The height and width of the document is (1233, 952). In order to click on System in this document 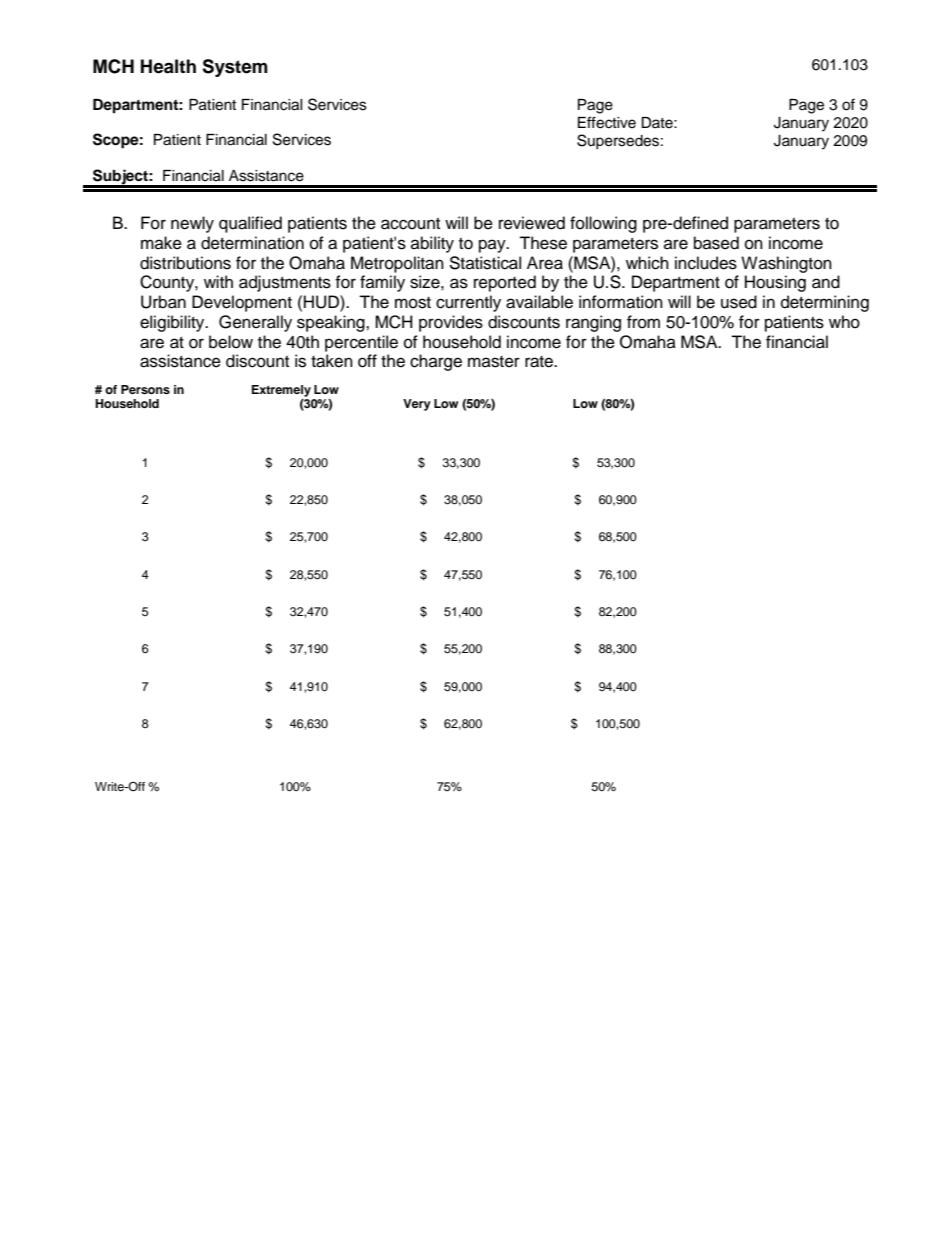, I will do `click(235, 68)`.
